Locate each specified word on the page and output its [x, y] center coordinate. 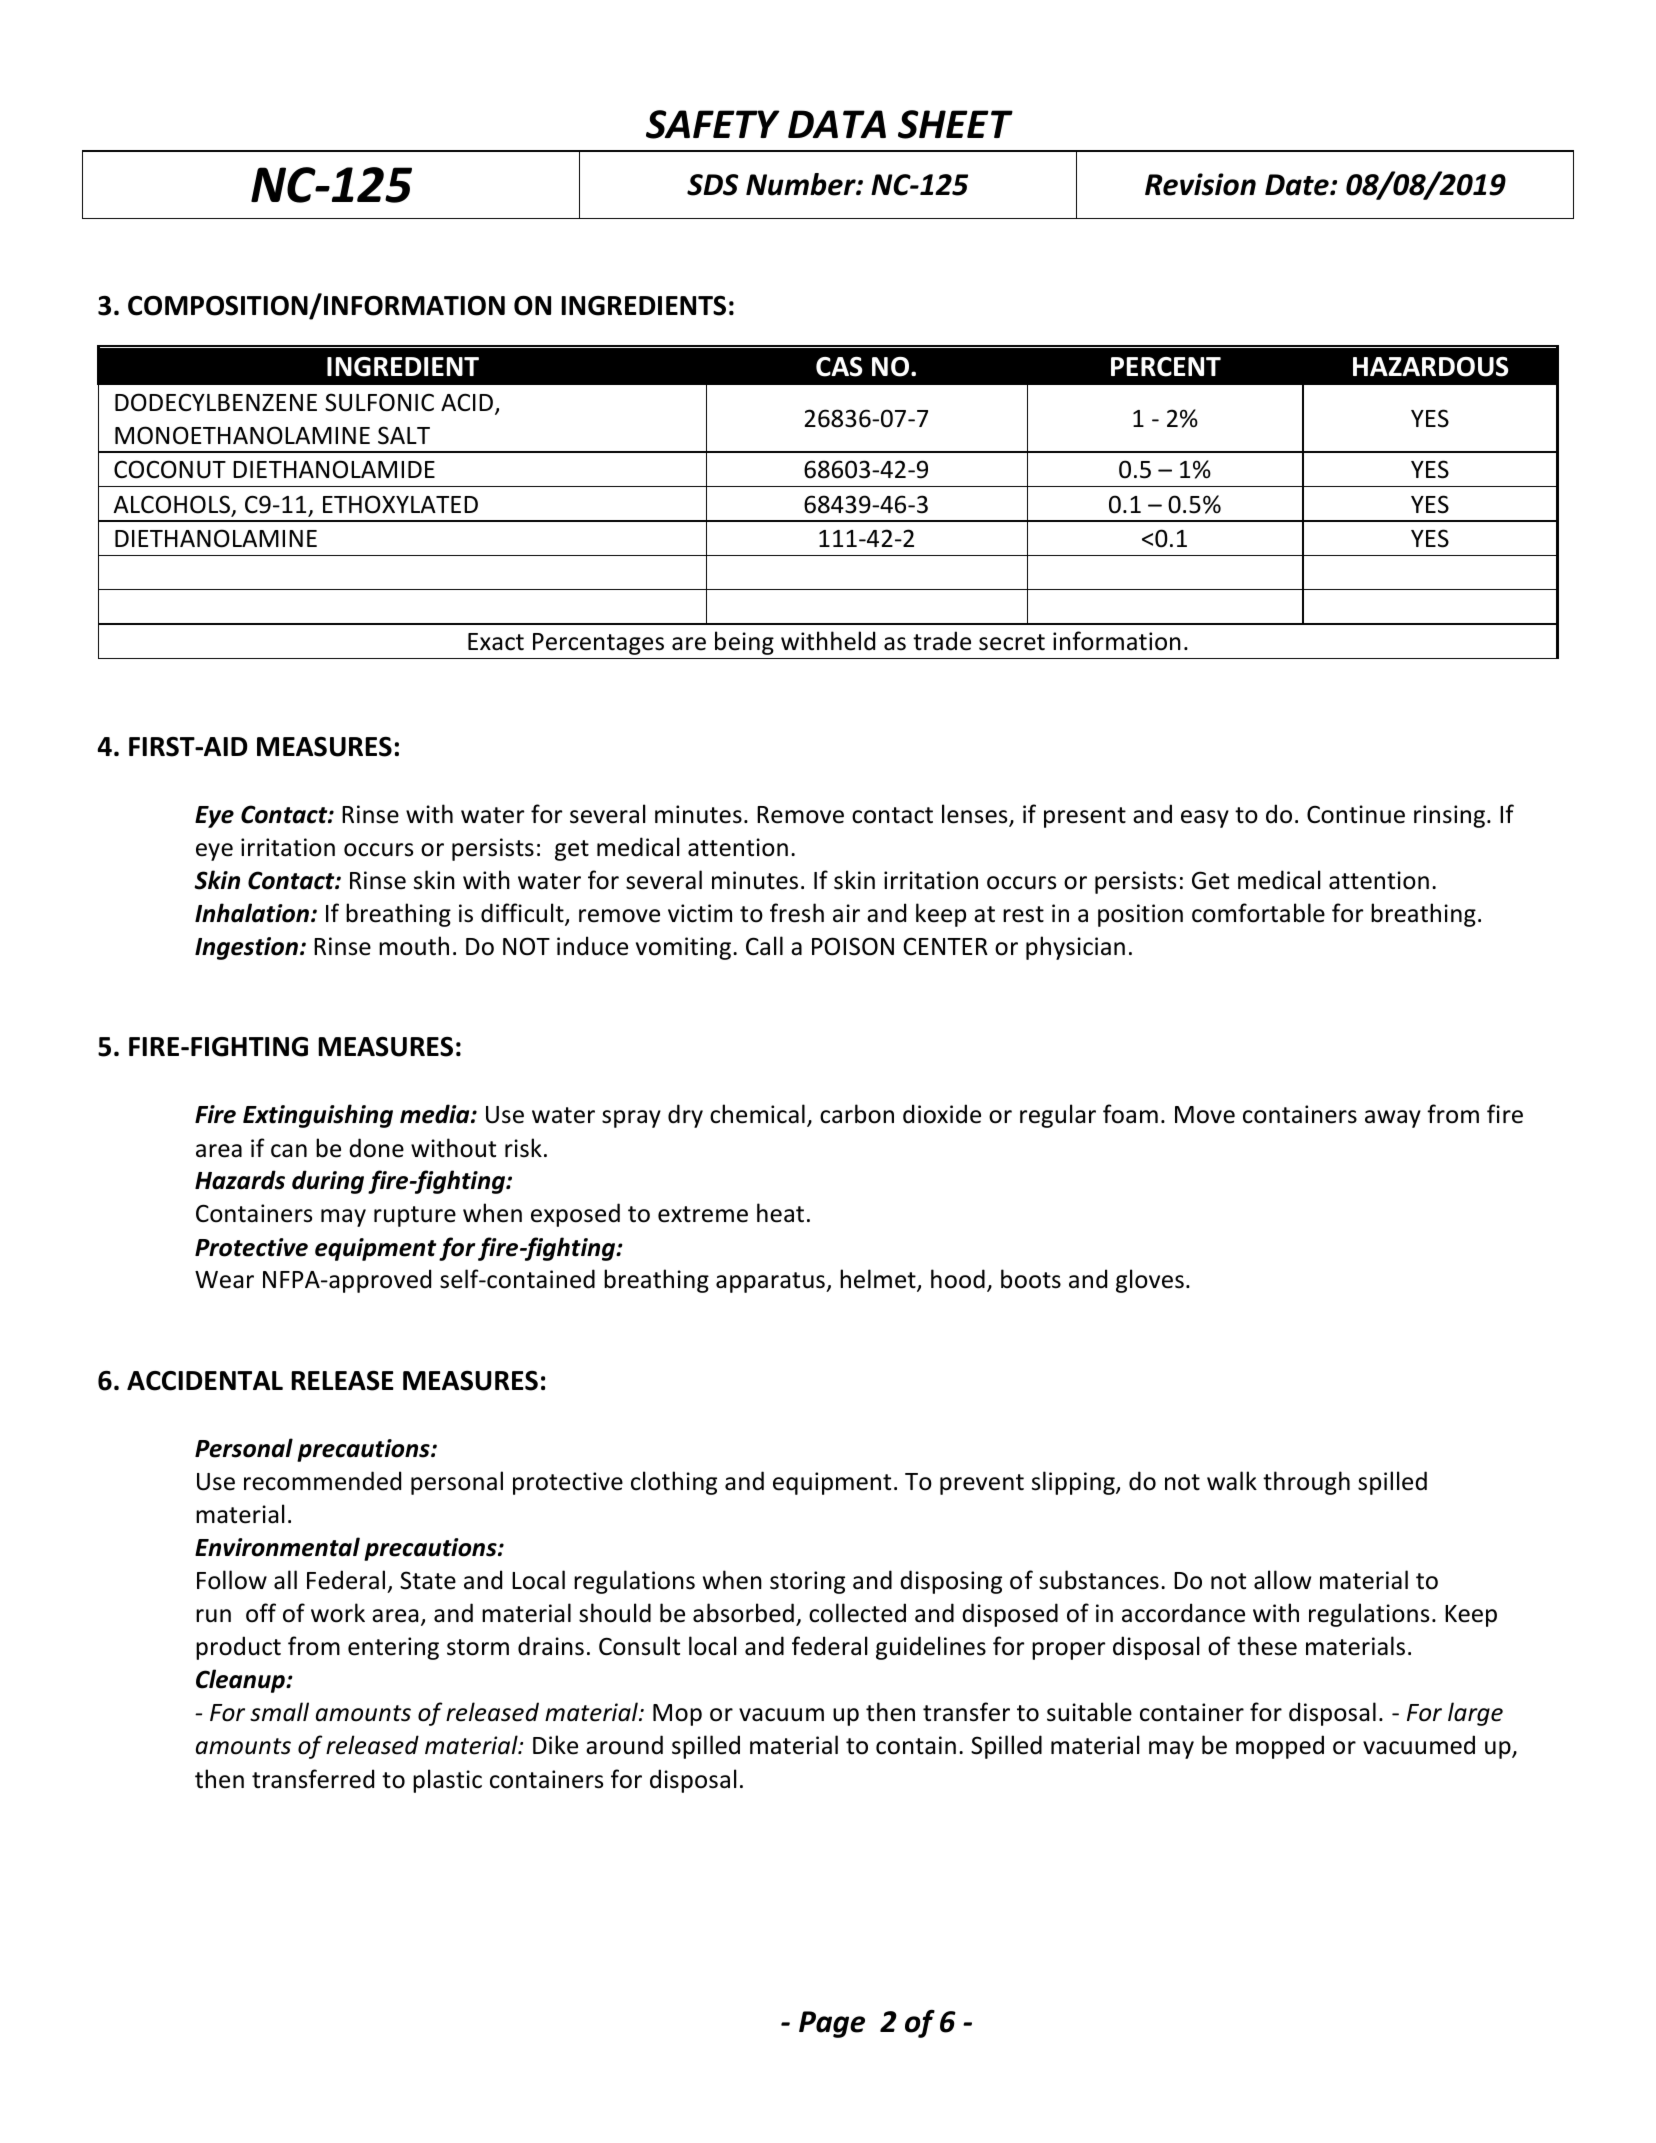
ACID [468, 403]
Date [1298, 185]
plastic [447, 1781]
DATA [837, 124]
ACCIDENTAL [205, 1381]
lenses [976, 815]
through [1306, 1483]
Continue [1356, 814]
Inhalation [252, 913]
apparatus [771, 1282]
